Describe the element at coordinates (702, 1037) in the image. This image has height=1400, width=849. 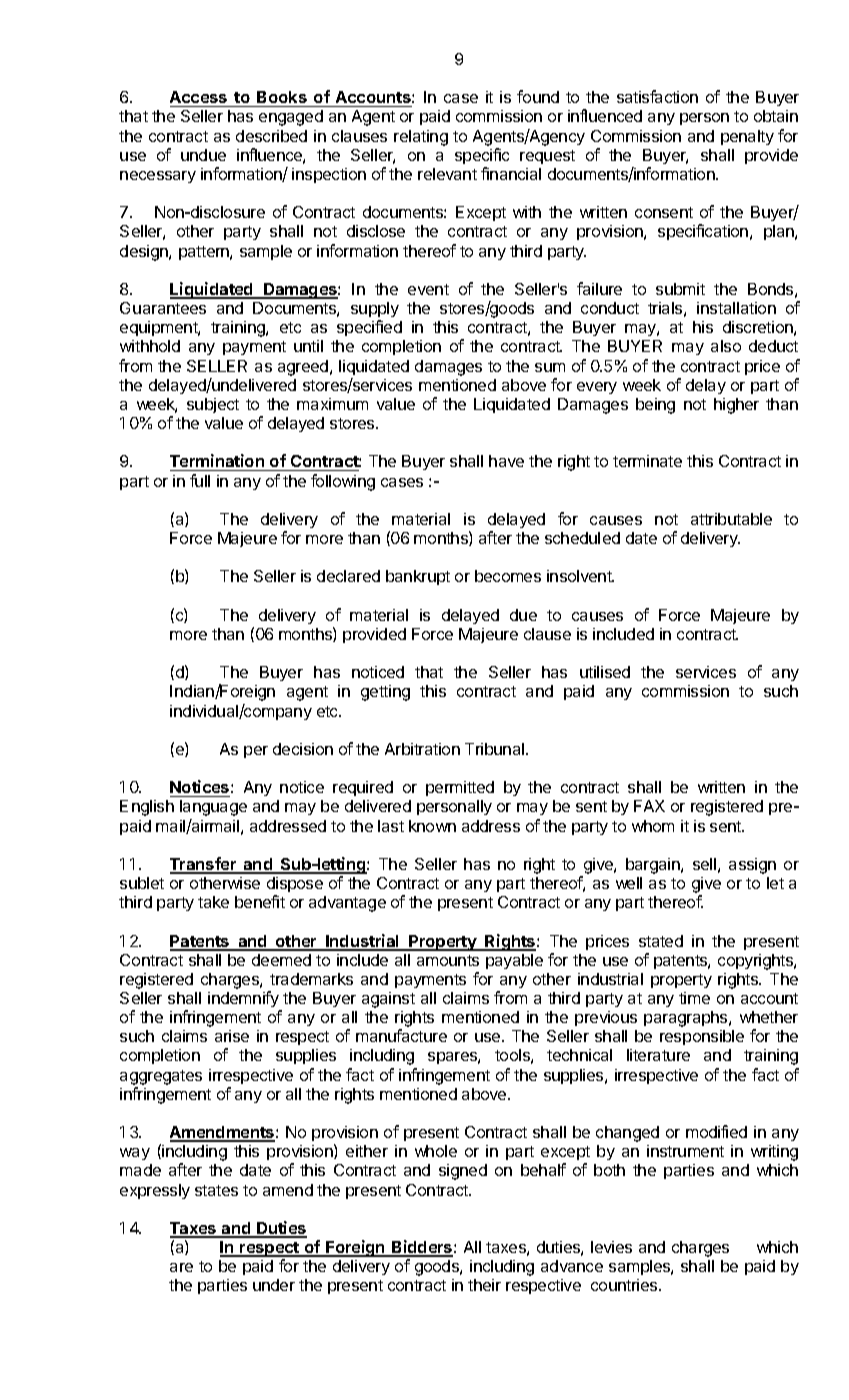
I see `responsible` at that location.
